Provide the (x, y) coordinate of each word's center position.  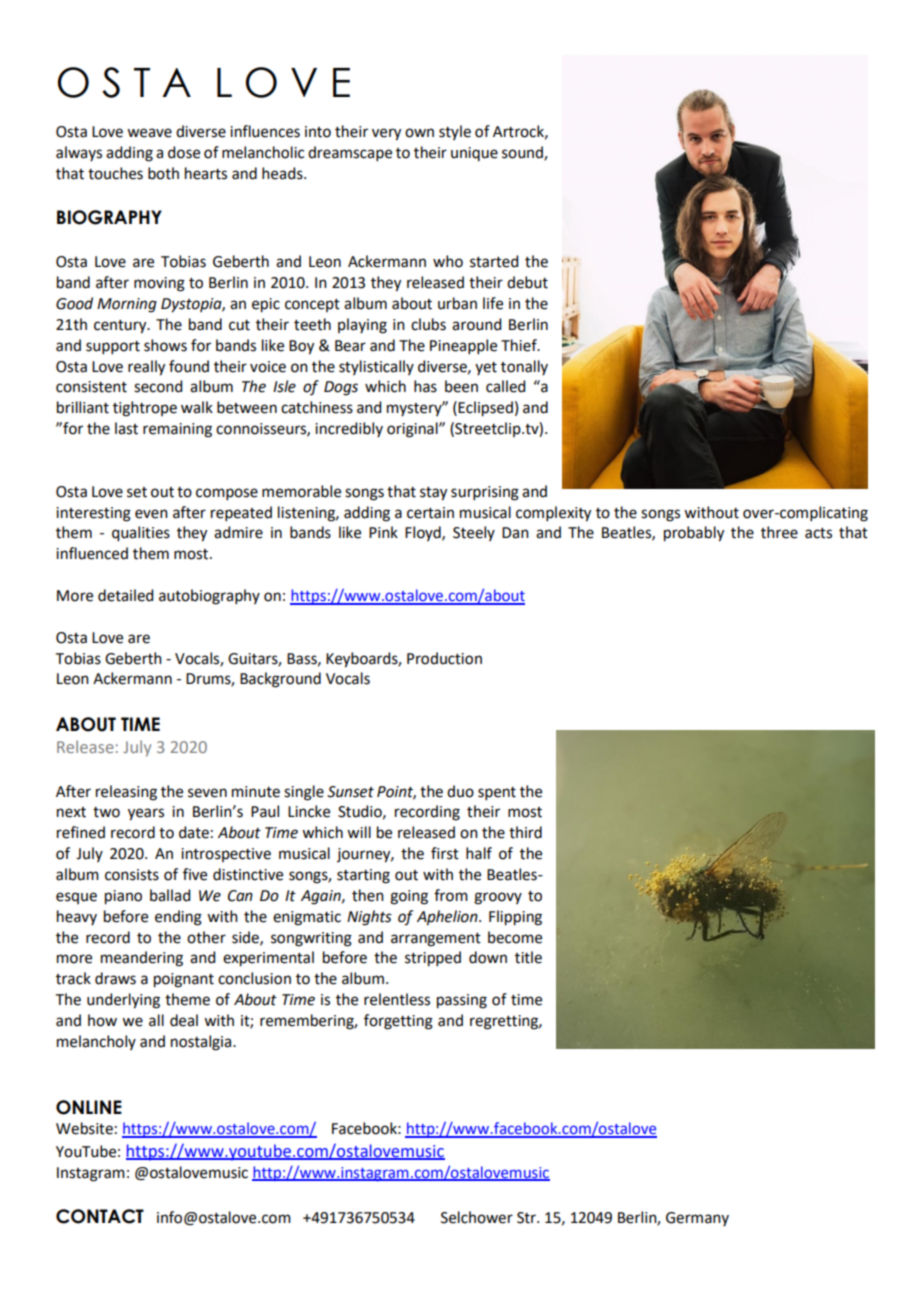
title (528, 957)
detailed (125, 595)
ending (178, 918)
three (779, 532)
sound (523, 153)
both (163, 173)
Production (444, 658)
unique (474, 154)
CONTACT (100, 1216)
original (413, 430)
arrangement (436, 940)
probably (694, 534)
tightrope (145, 409)
